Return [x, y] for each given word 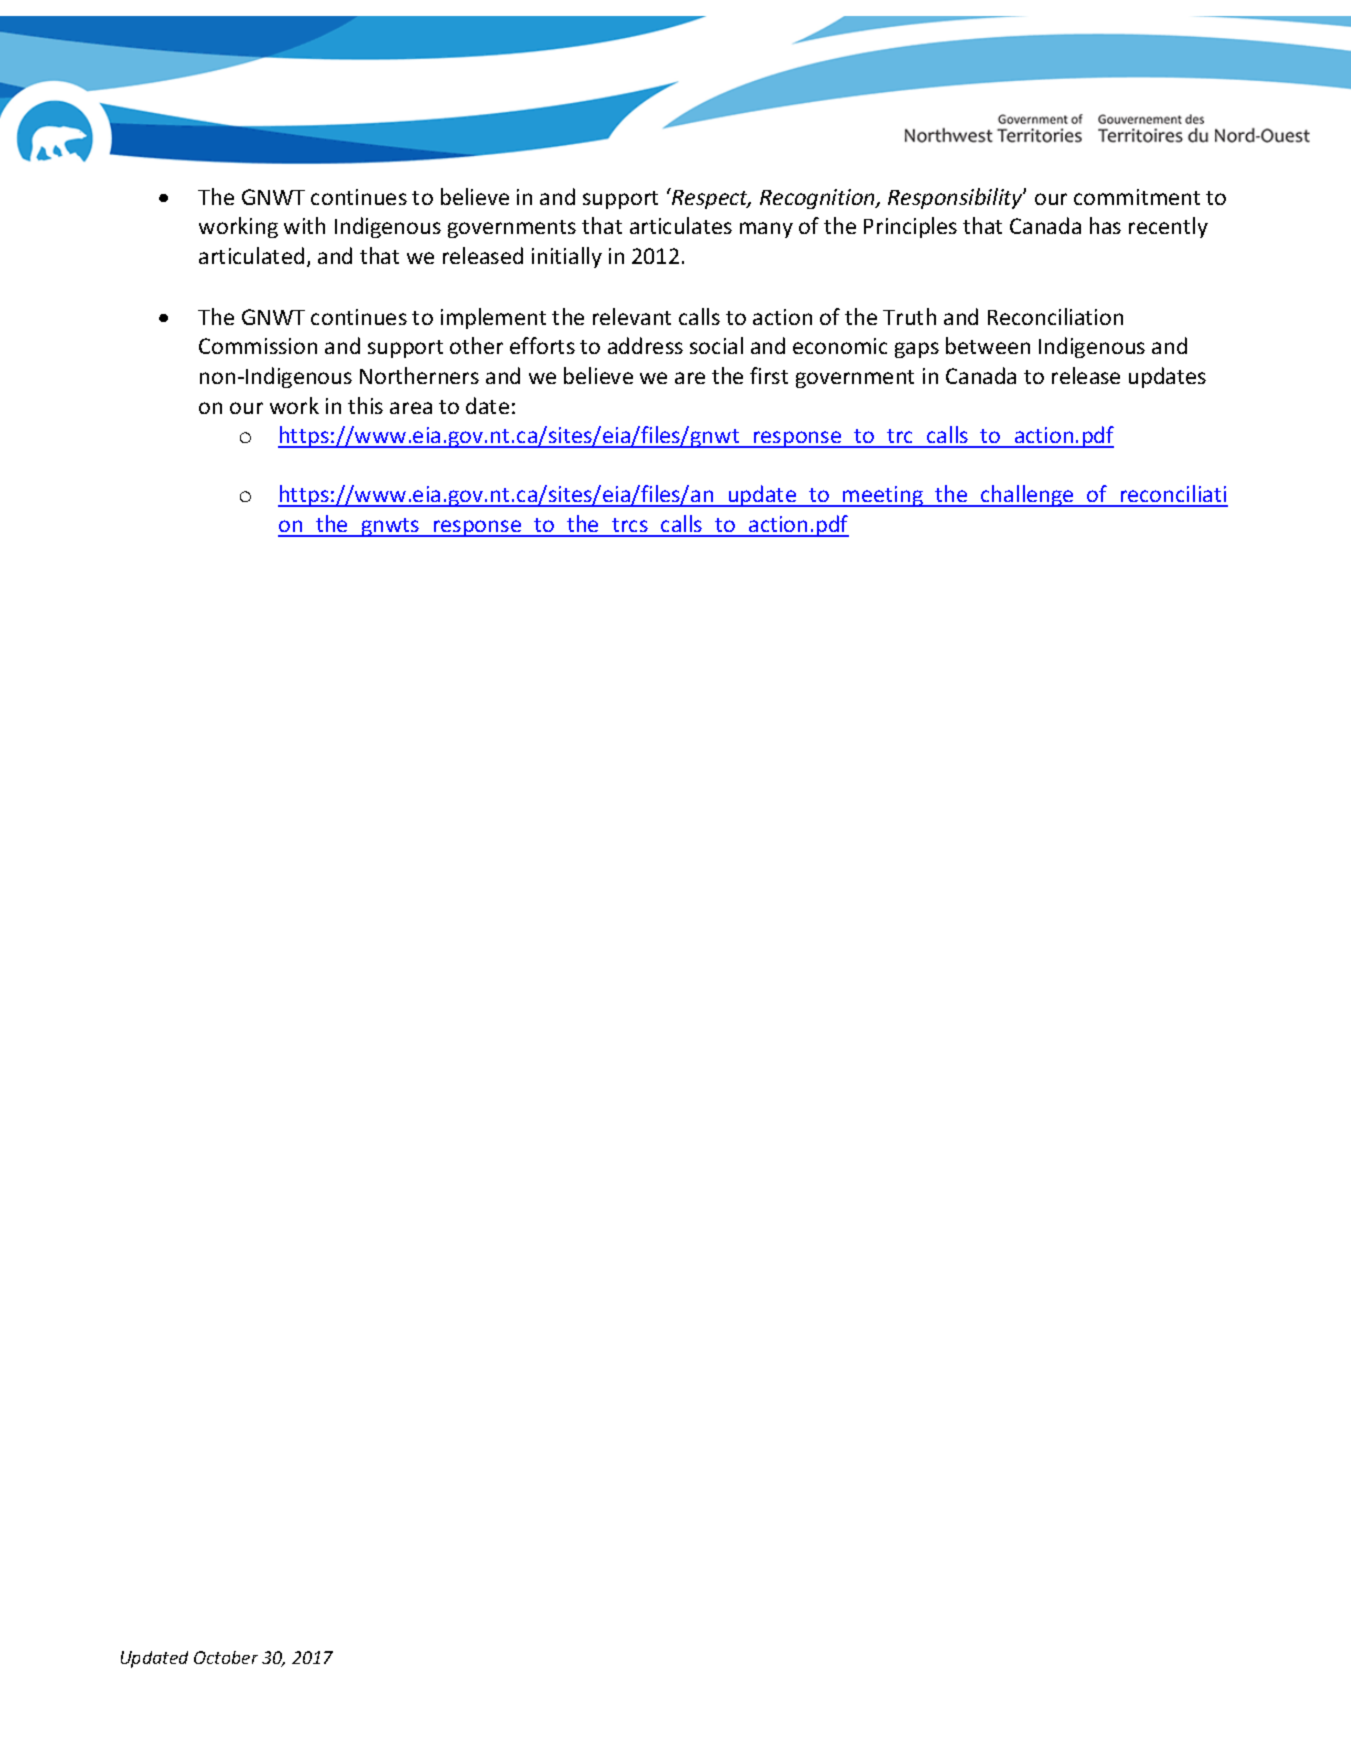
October [226, 1657]
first [769, 375]
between [988, 345]
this [365, 405]
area [411, 408]
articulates [681, 225]
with [304, 225]
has [1105, 225]
